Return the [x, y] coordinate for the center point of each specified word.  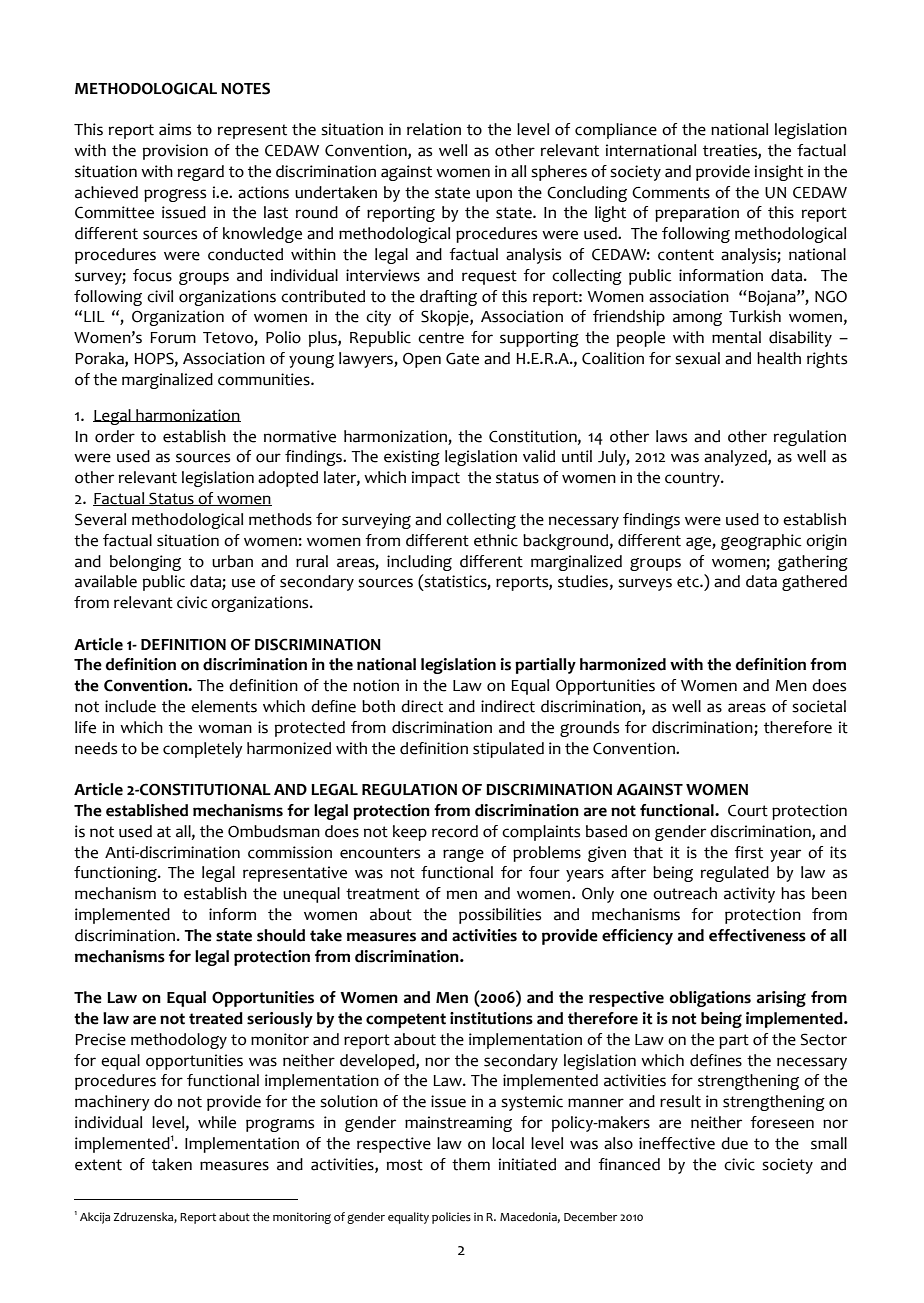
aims [175, 129]
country [693, 479]
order [115, 436]
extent [98, 1165]
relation [434, 129]
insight [779, 173]
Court [748, 811]
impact [436, 479]
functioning [116, 874]
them [471, 1164]
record [455, 831]
